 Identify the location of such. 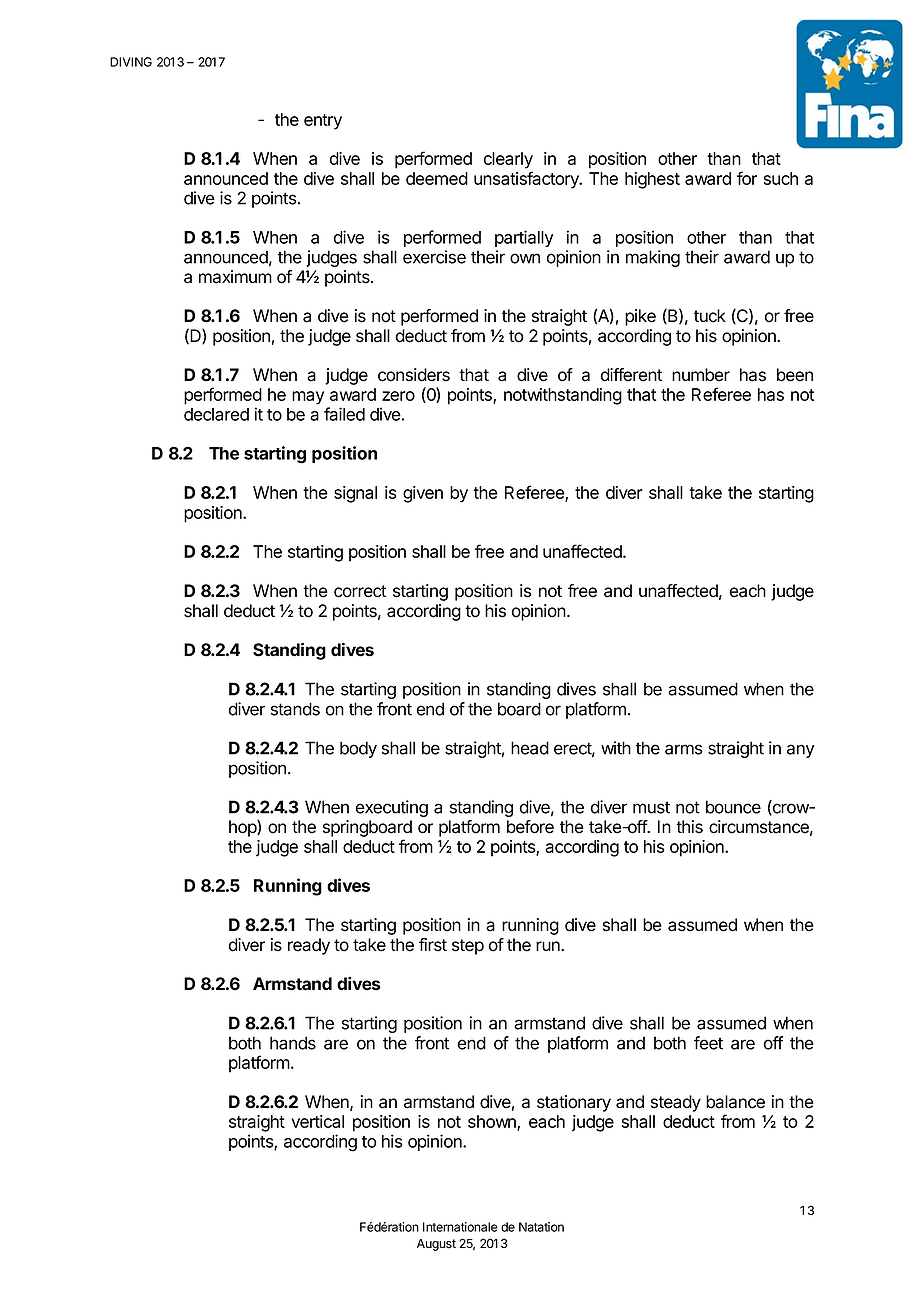
(781, 178).
